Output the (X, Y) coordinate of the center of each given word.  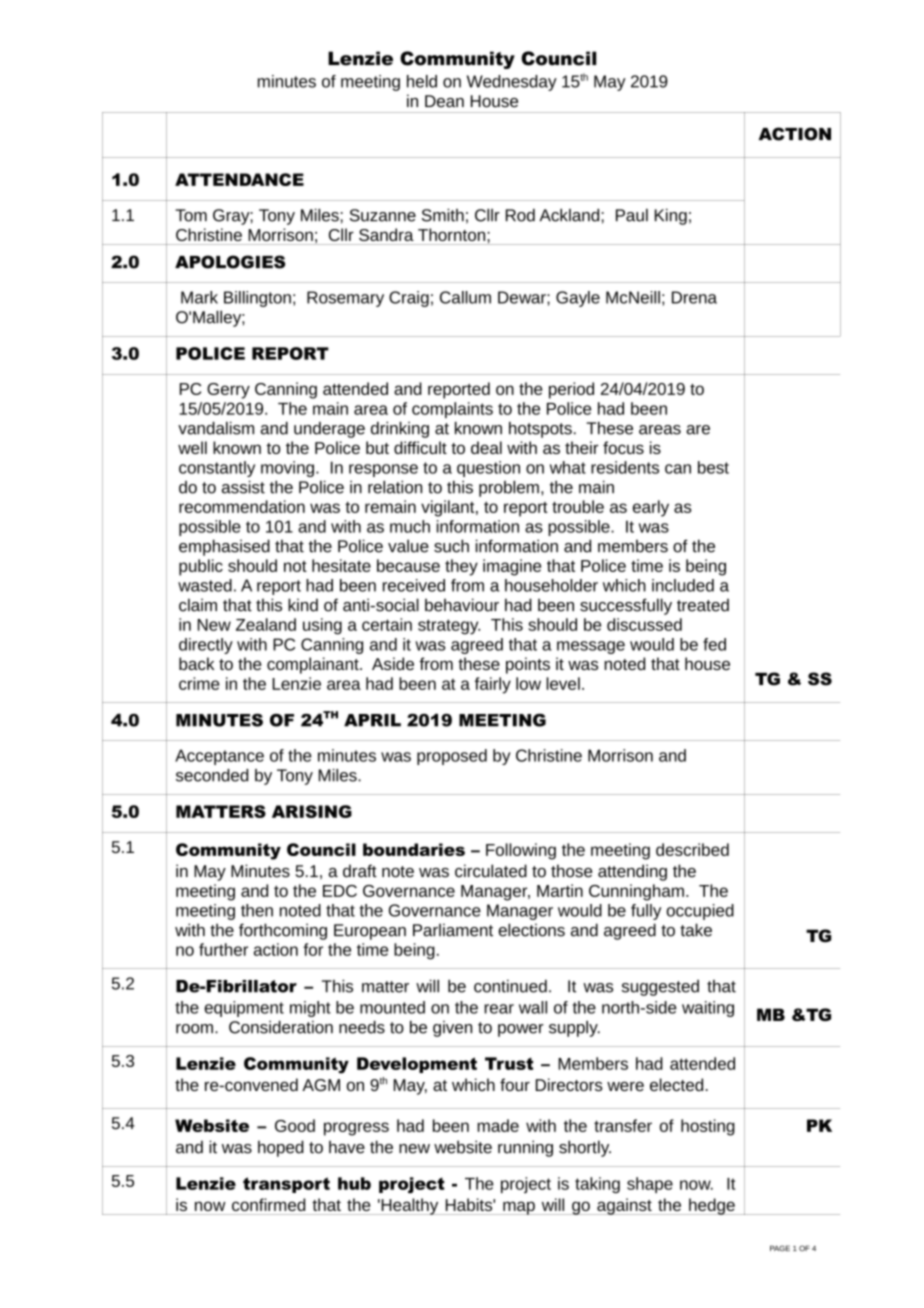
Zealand (266, 624)
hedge (712, 1206)
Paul (632, 215)
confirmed (268, 1204)
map (519, 1208)
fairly (493, 685)
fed (714, 644)
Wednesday (512, 83)
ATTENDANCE (239, 179)
